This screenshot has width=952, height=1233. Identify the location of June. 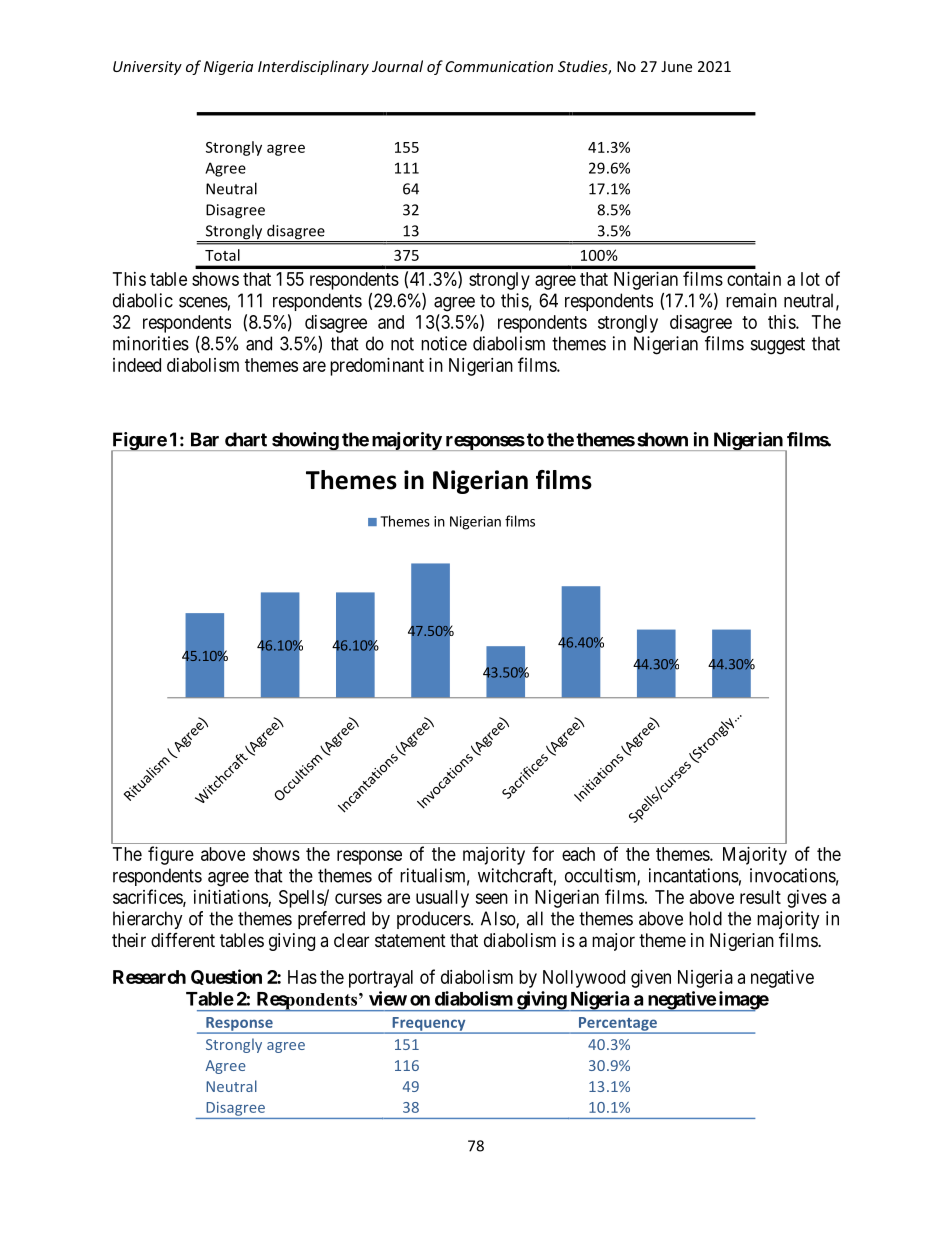
(676, 66).
